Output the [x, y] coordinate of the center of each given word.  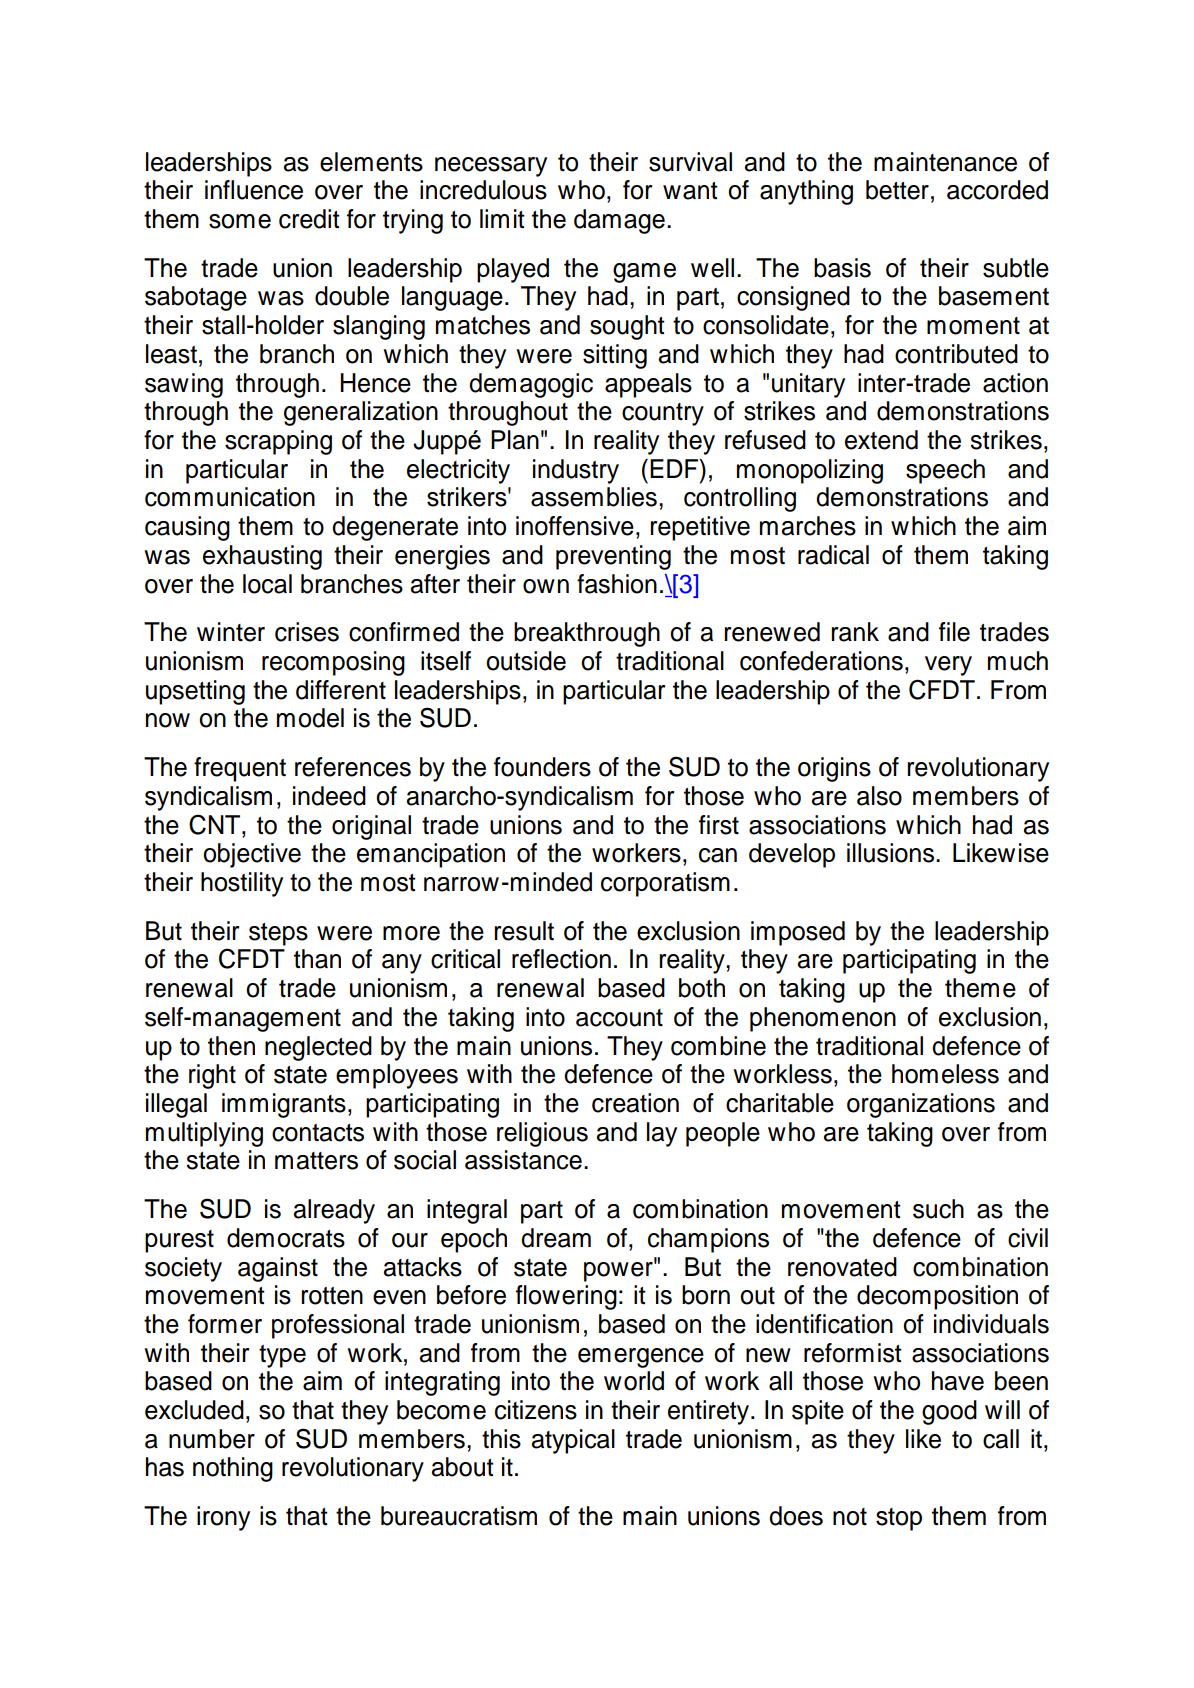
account [619, 1018]
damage [619, 221]
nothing [233, 1469]
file [954, 632]
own [546, 586]
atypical [573, 1441]
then [231, 1046]
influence [254, 190]
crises [307, 632]
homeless [945, 1074]
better [897, 190]
